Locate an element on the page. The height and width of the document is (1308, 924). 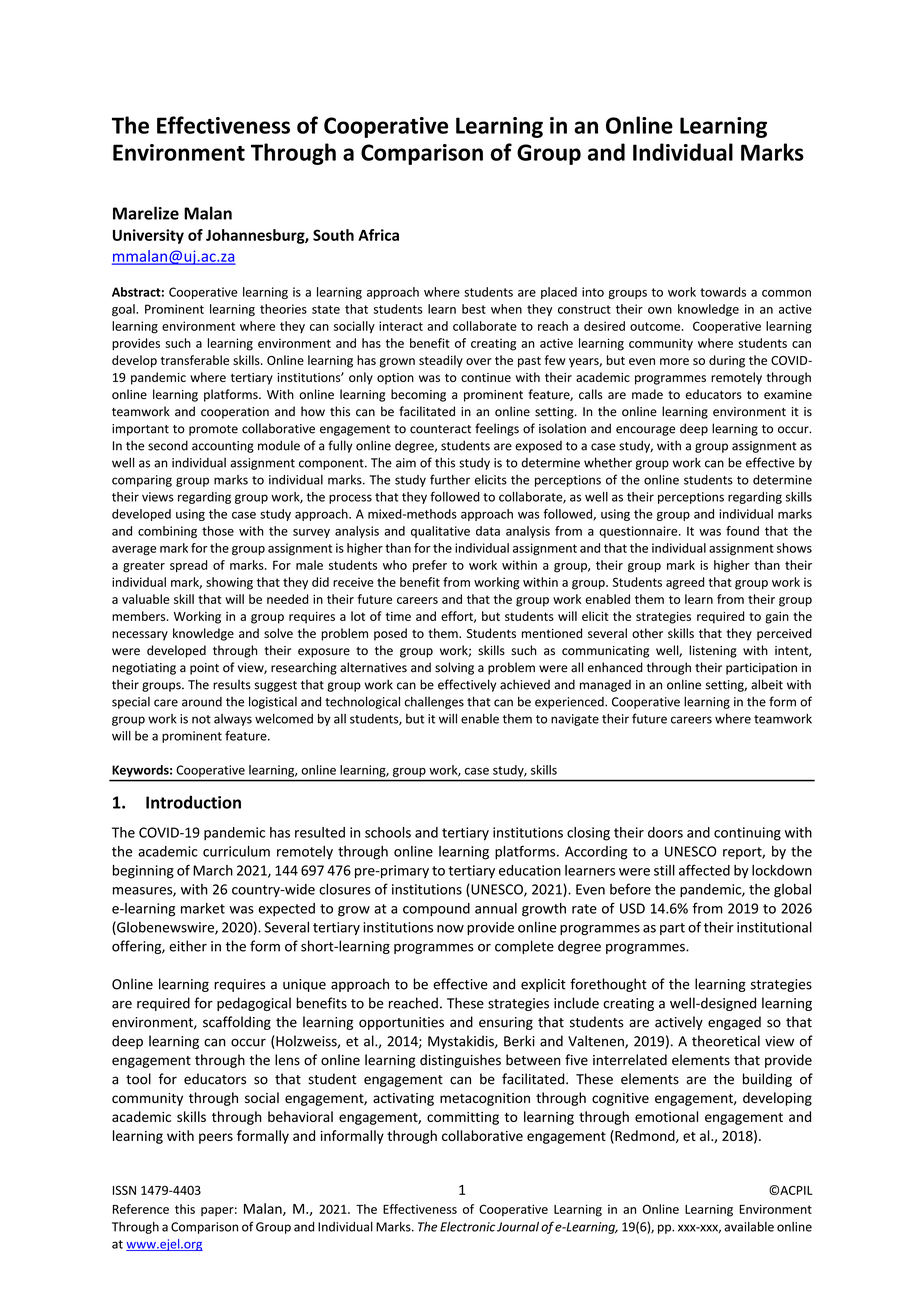
not is located at coordinates (201, 719).
